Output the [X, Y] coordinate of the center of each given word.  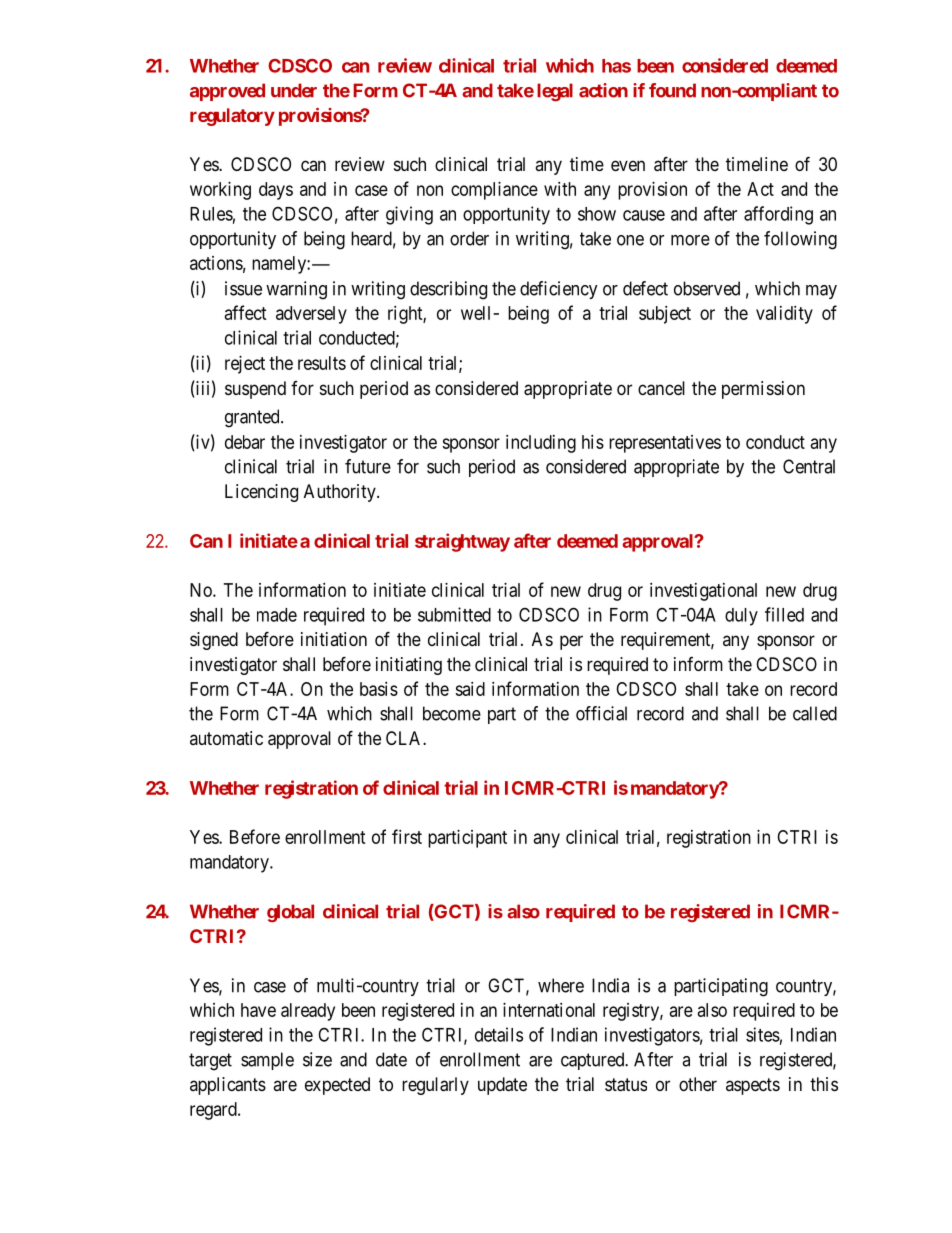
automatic [226, 738]
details [499, 1034]
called [815, 713]
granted [253, 418]
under [294, 90]
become [452, 713]
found [672, 90]
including [541, 444]
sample [267, 1061]
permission [763, 390]
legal [555, 92]
